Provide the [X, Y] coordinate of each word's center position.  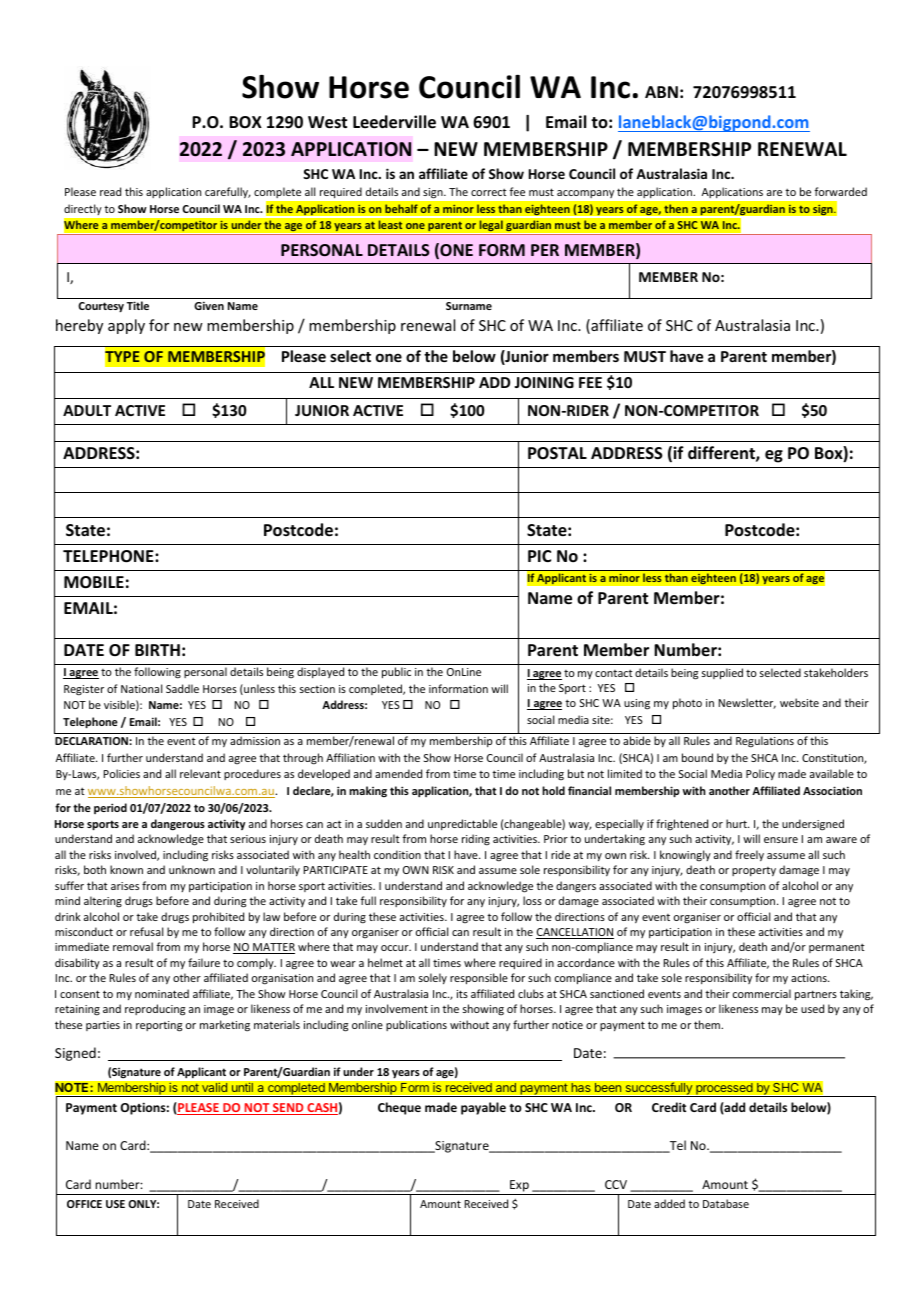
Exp [519, 1186]
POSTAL [557, 453]
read [110, 191]
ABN [661, 92]
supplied [722, 673]
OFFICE [84, 1204]
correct [489, 192]
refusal [146, 931]
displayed [320, 672]
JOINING [544, 382]
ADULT [87, 410]
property [754, 871]
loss [532, 900]
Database [726, 1203]
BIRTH [157, 650]
